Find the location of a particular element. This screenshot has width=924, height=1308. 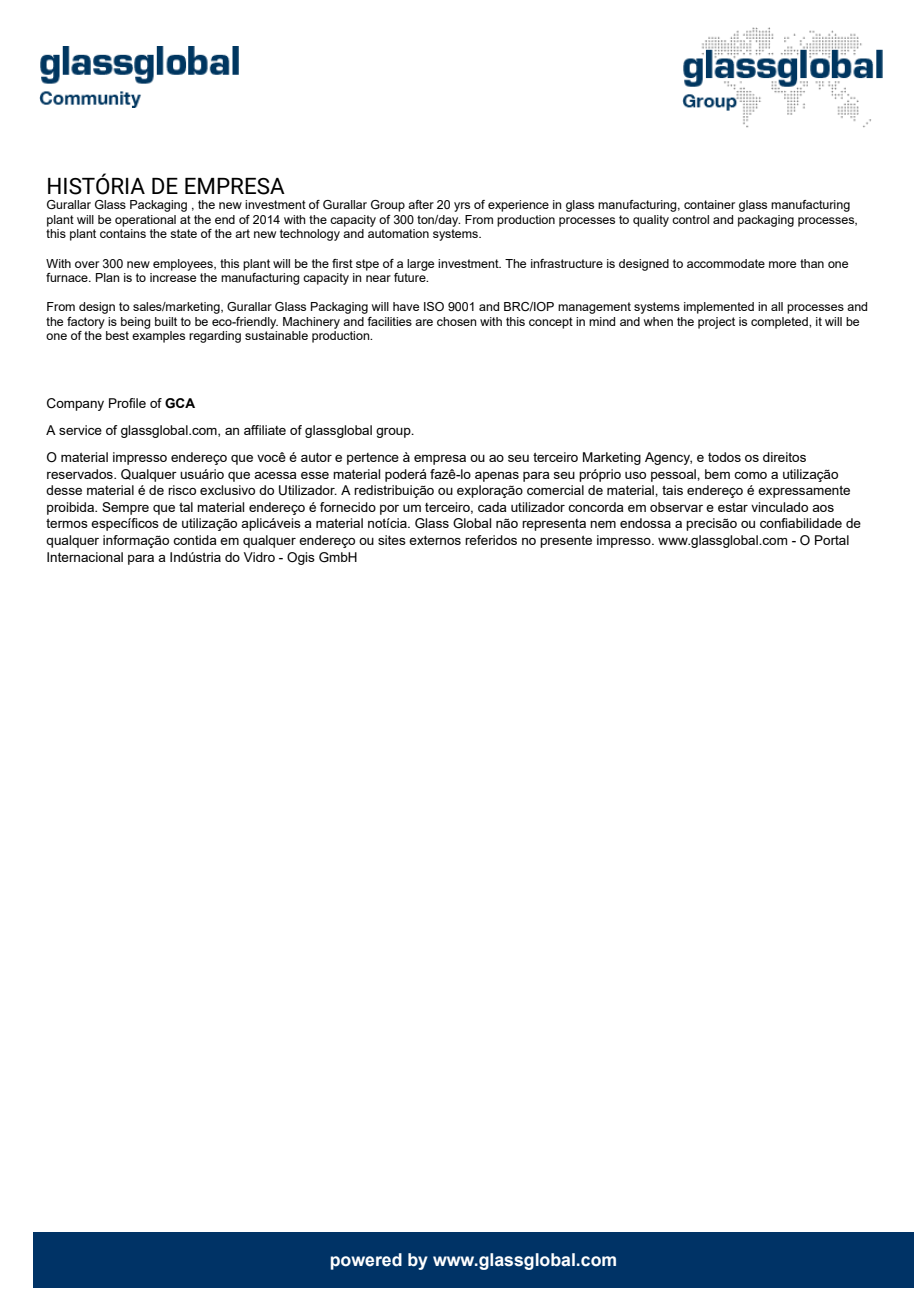

estar is located at coordinates (733, 507).
